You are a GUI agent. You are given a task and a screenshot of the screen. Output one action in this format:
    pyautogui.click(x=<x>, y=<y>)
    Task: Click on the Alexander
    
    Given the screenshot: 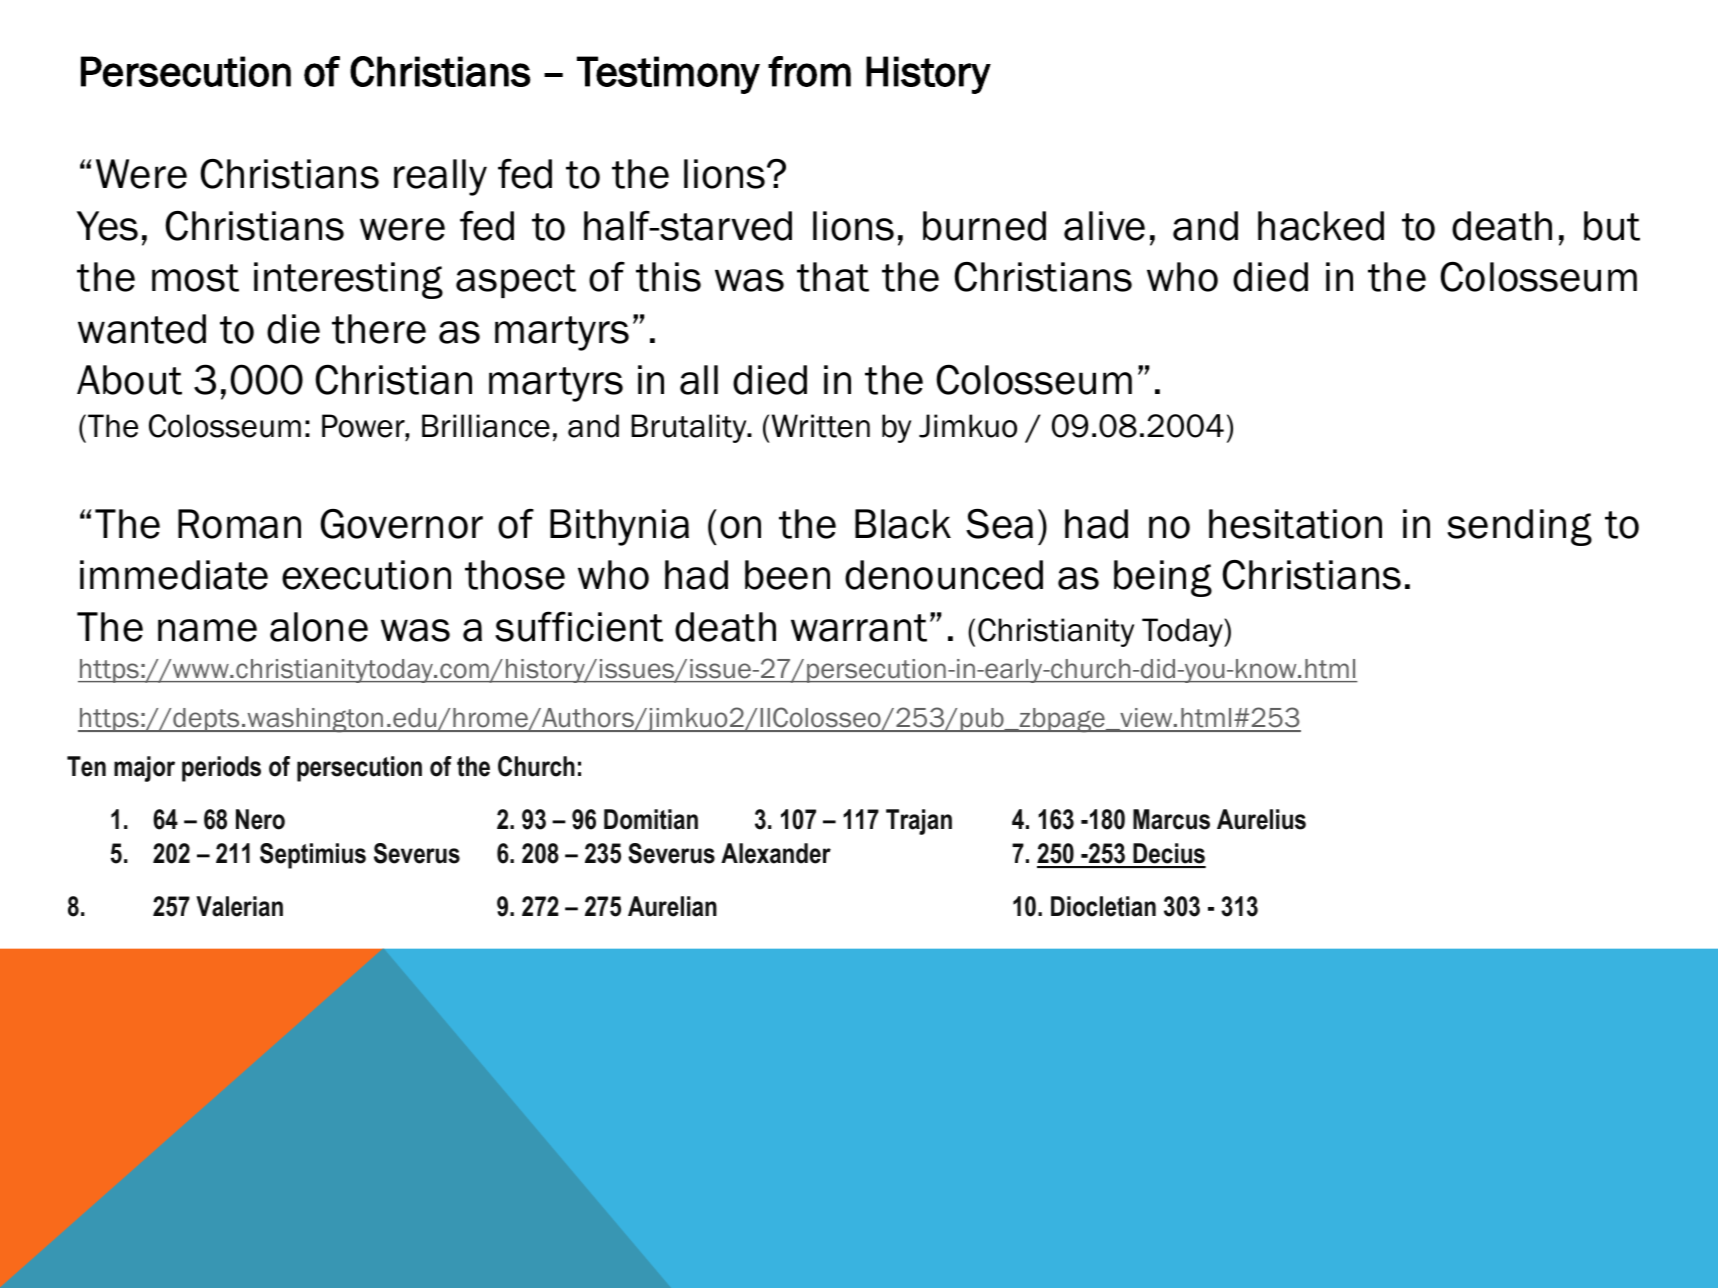 What is the action you would take?
    pyautogui.click(x=776, y=853)
